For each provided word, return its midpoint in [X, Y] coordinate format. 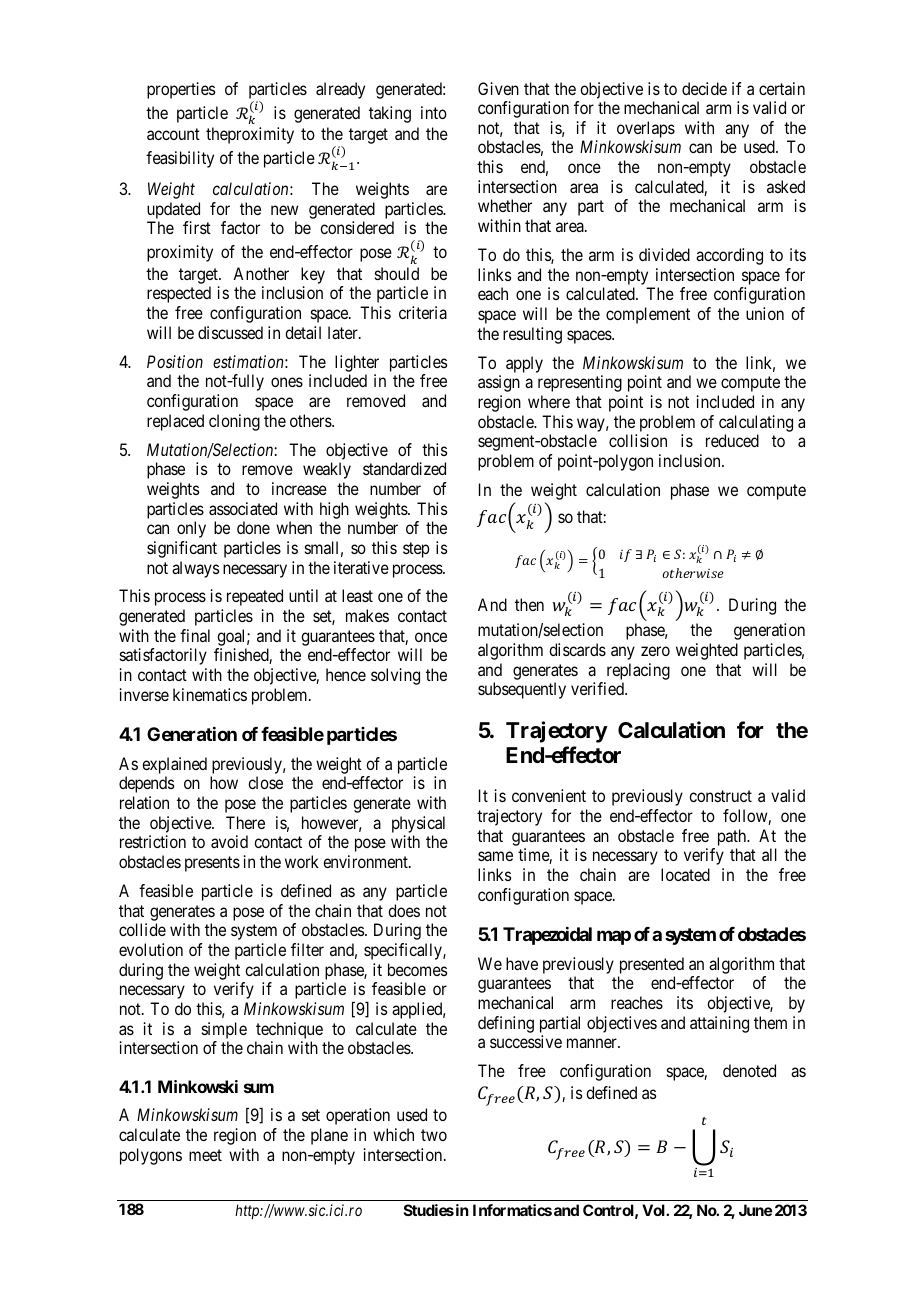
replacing [638, 671]
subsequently [522, 690]
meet [205, 1155]
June [755, 1210]
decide [704, 88]
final [195, 635]
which [393, 1134]
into [434, 112]
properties [181, 90]
